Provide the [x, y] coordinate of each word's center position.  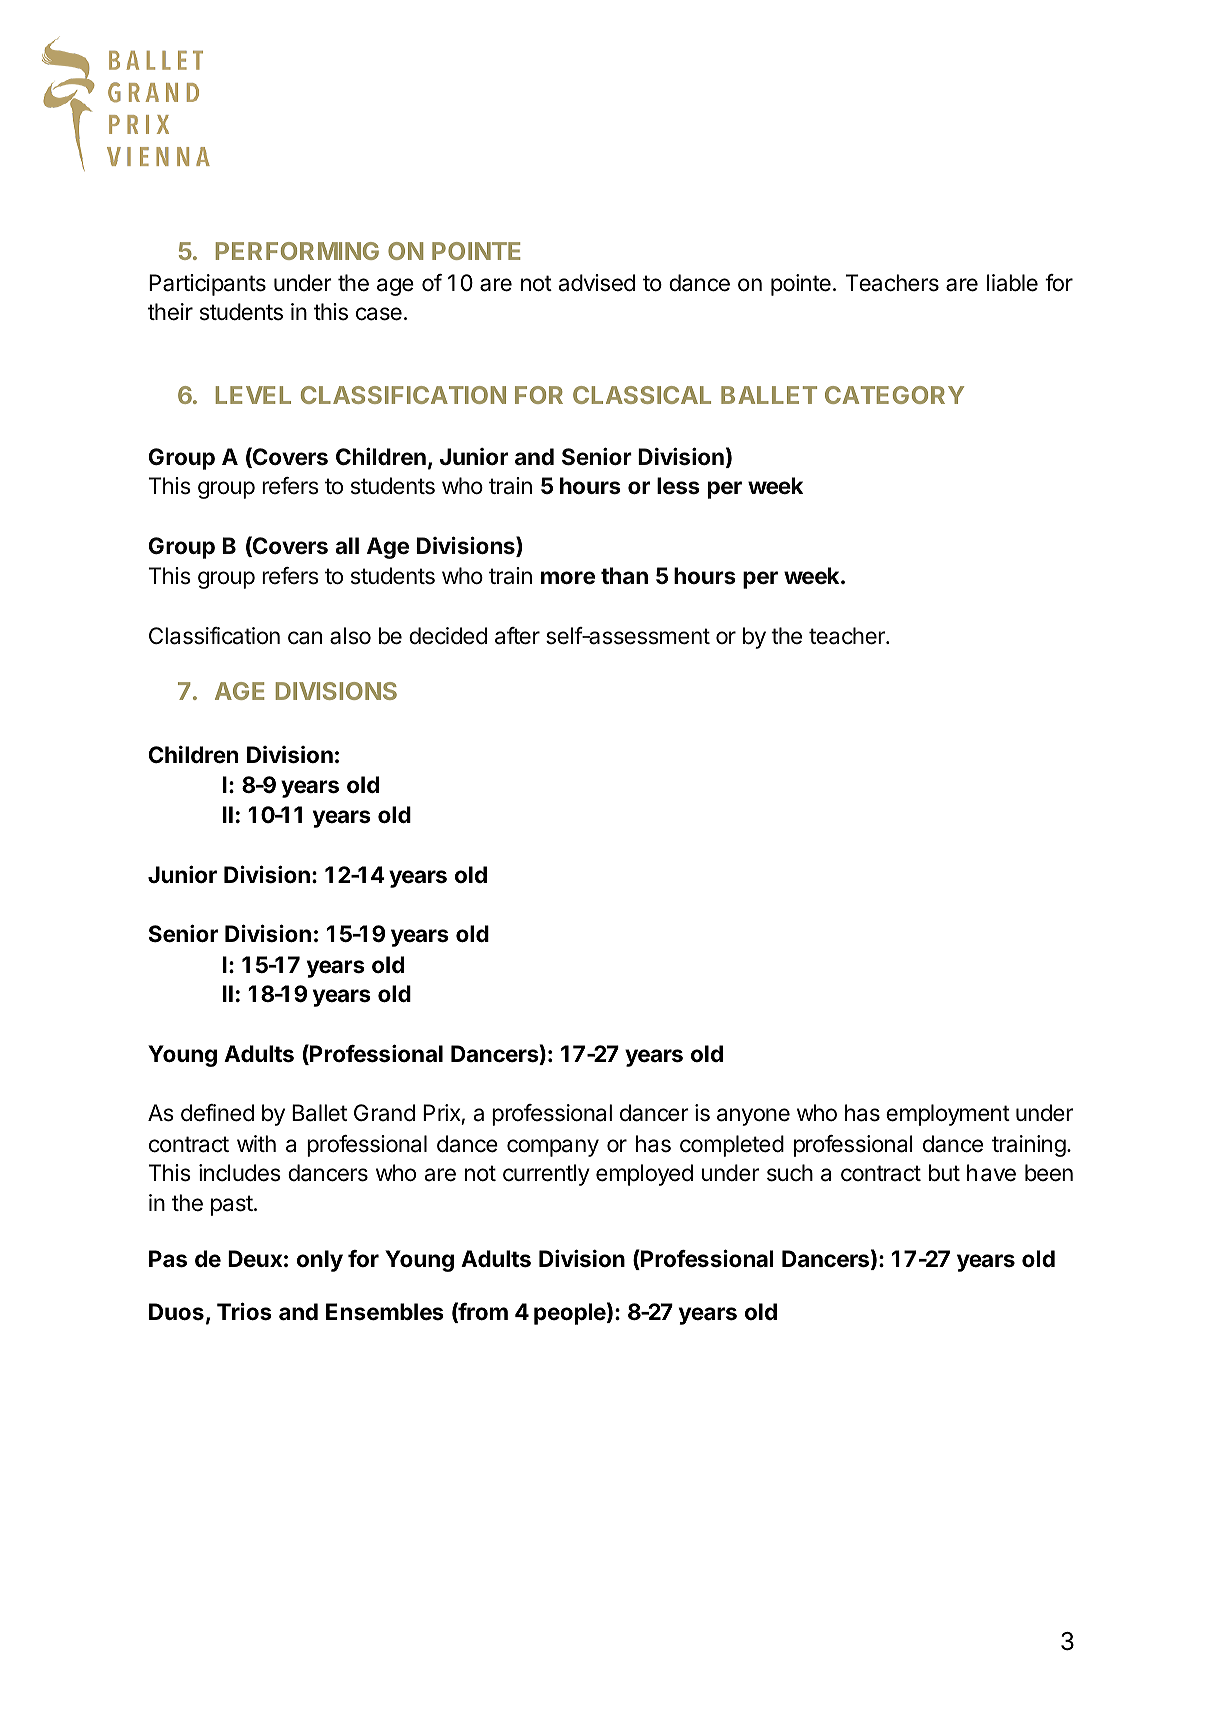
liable [1012, 283]
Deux [255, 1258]
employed [644, 1175]
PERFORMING [297, 251]
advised [596, 283]
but [944, 1173]
